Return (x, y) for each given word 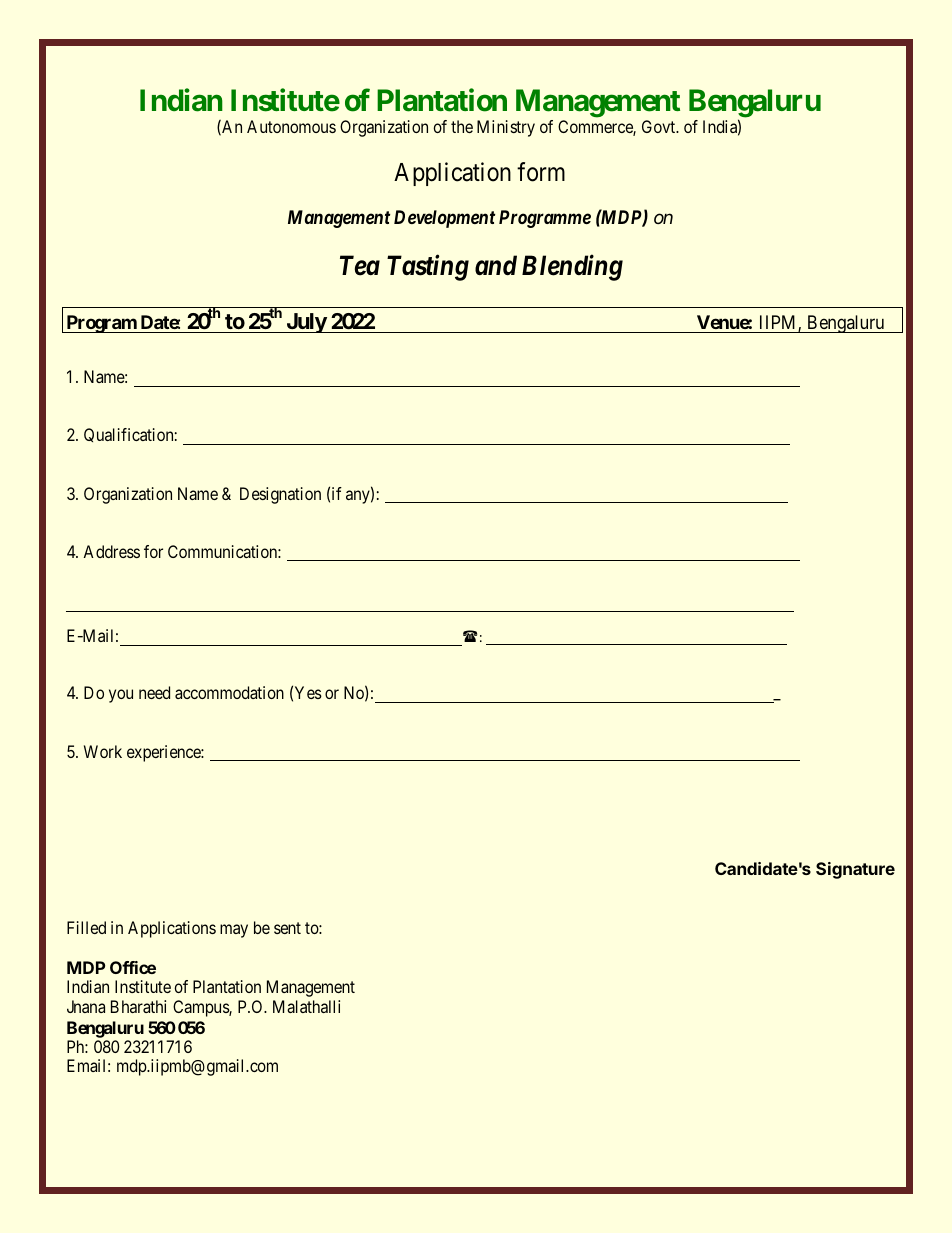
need (154, 692)
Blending (572, 267)
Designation (280, 495)
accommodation (229, 692)
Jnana (86, 1006)
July (306, 323)
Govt (660, 126)
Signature (855, 870)
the (462, 126)
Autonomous (291, 126)
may (234, 931)
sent (287, 928)
